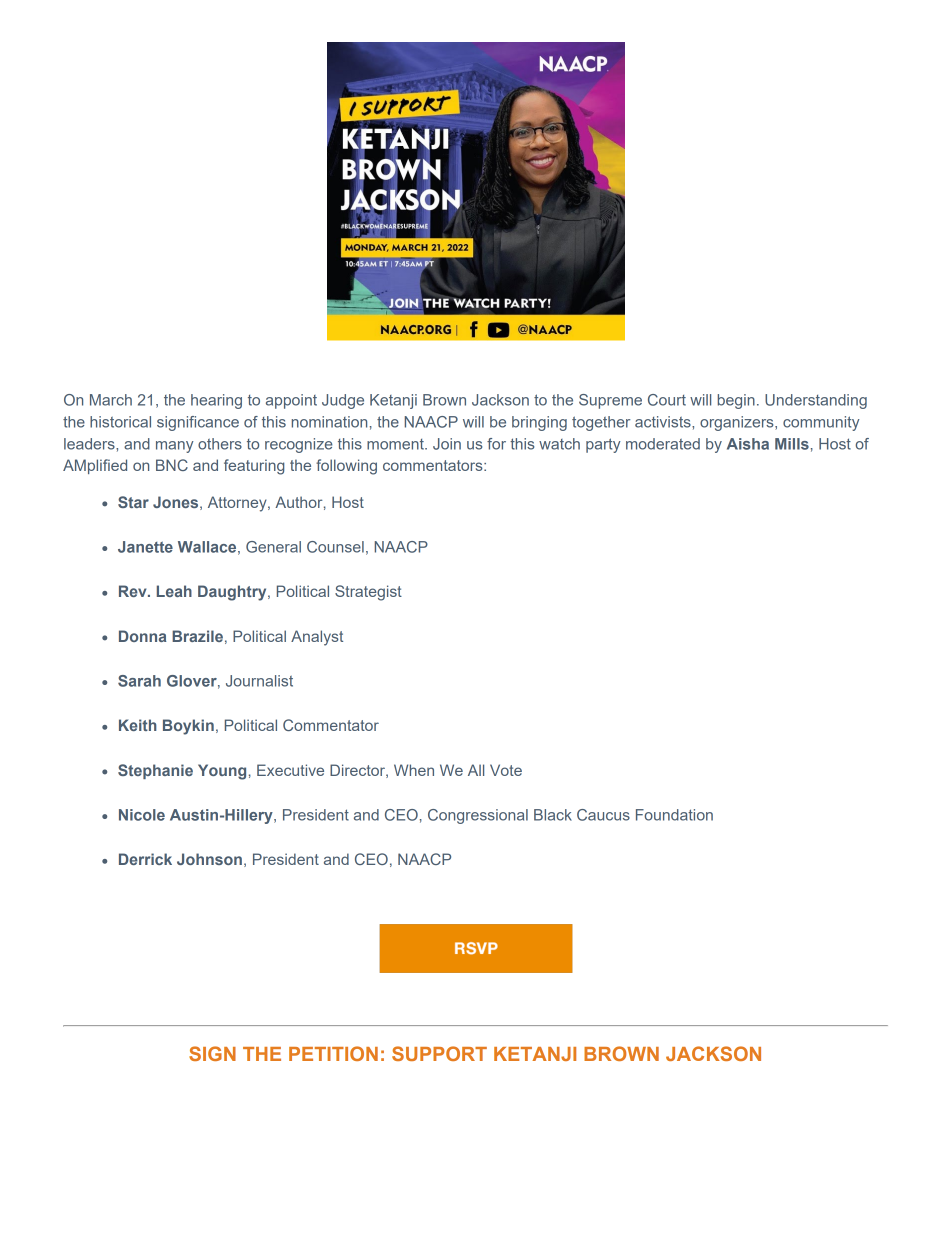 The width and height of the page is (952, 1233). I want to click on organizers, so click(738, 423).
